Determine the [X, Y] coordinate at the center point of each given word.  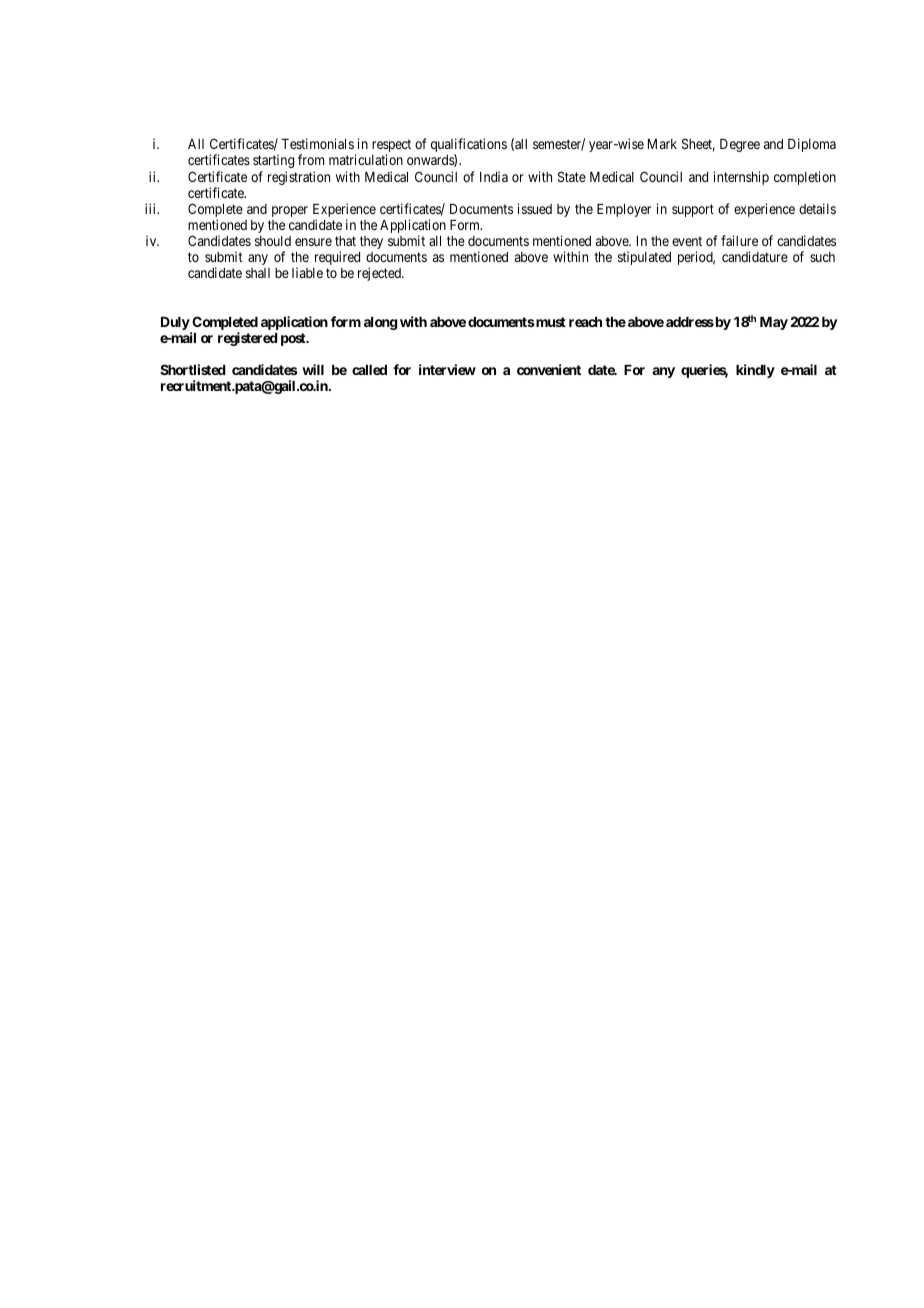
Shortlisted [192, 369]
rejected [380, 274]
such [822, 257]
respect [391, 147]
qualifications [469, 146]
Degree [740, 145]
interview [447, 369]
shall [258, 273]
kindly [755, 371]
